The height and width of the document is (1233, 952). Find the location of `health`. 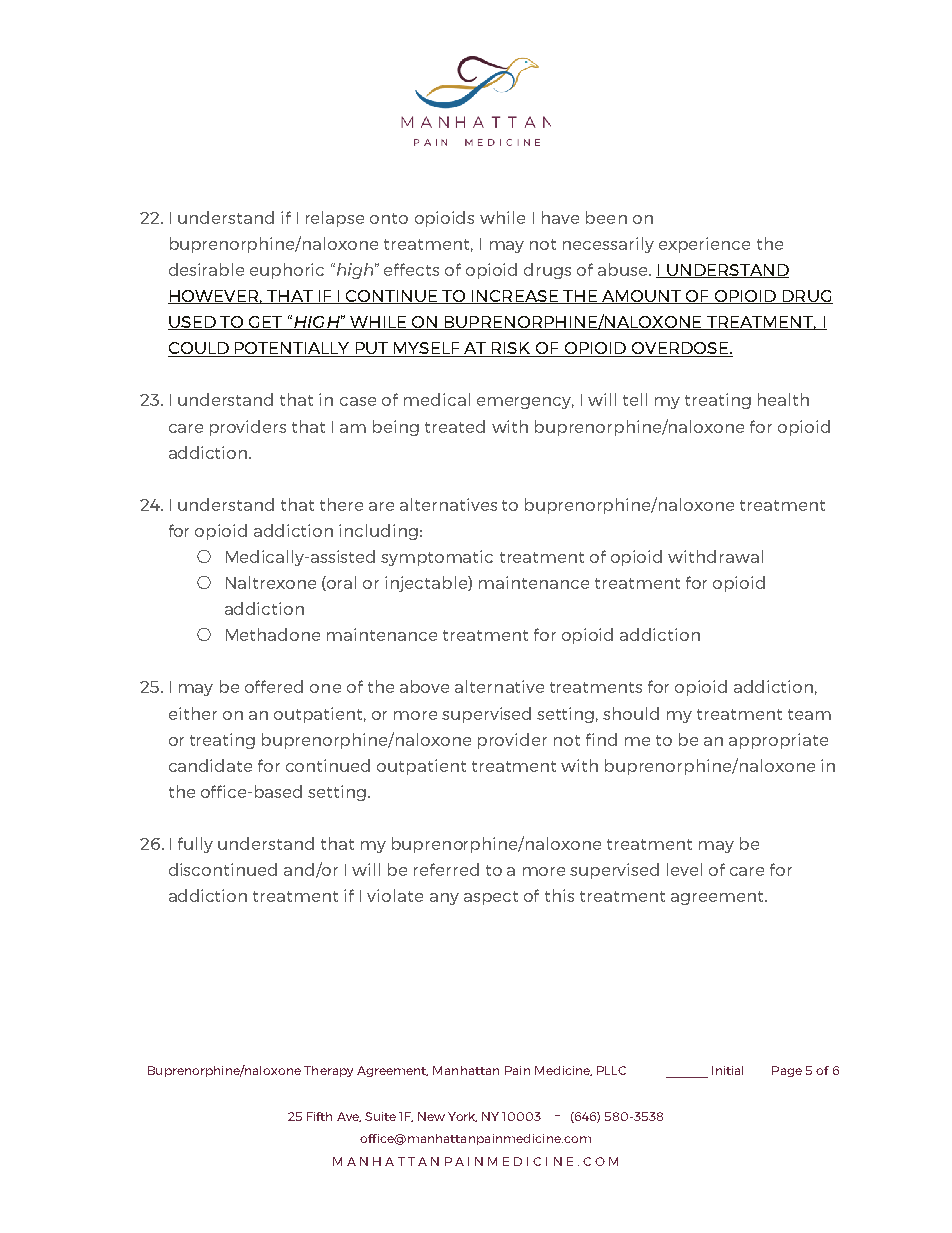

health is located at coordinates (783, 399).
